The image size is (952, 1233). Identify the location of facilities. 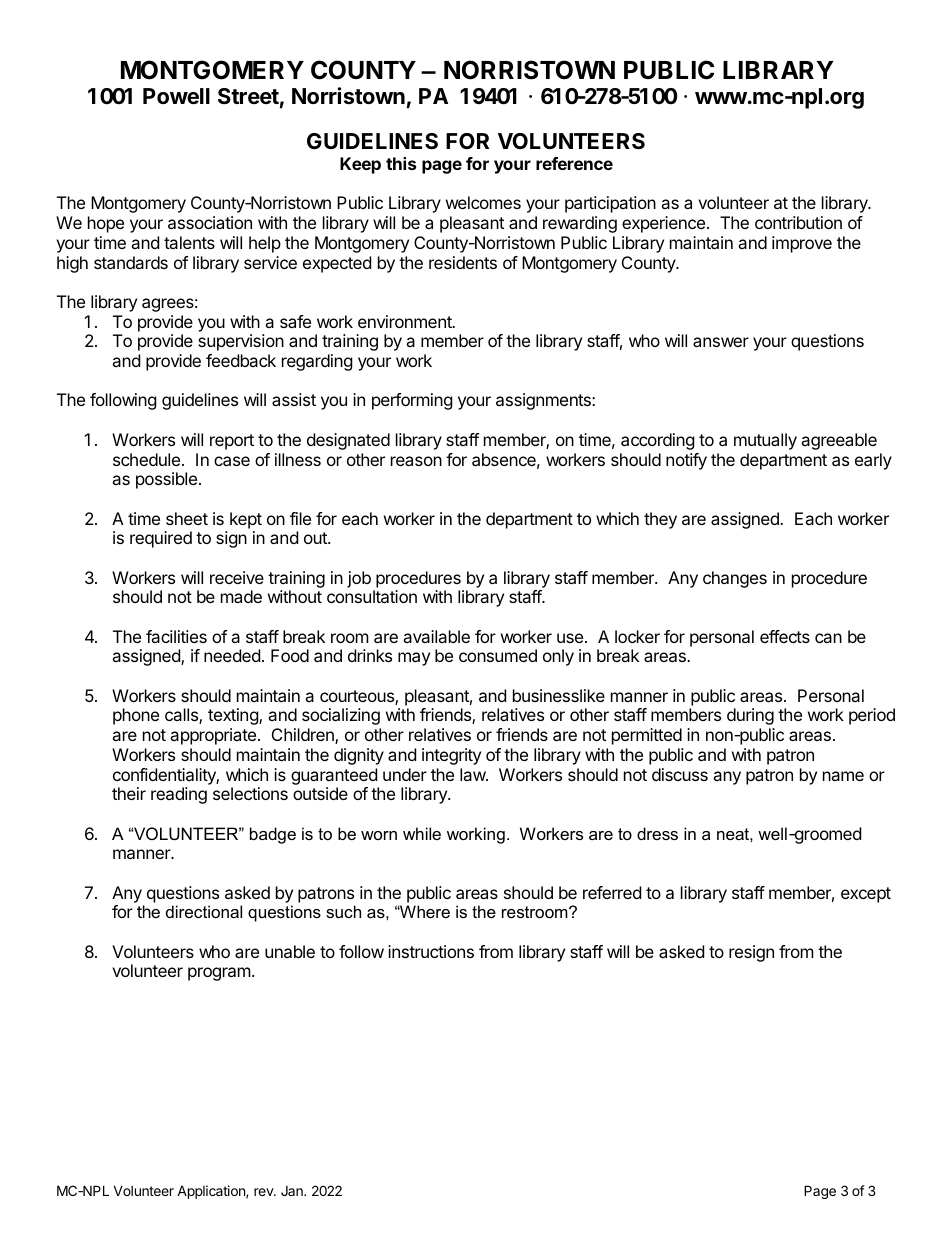
(176, 636).
